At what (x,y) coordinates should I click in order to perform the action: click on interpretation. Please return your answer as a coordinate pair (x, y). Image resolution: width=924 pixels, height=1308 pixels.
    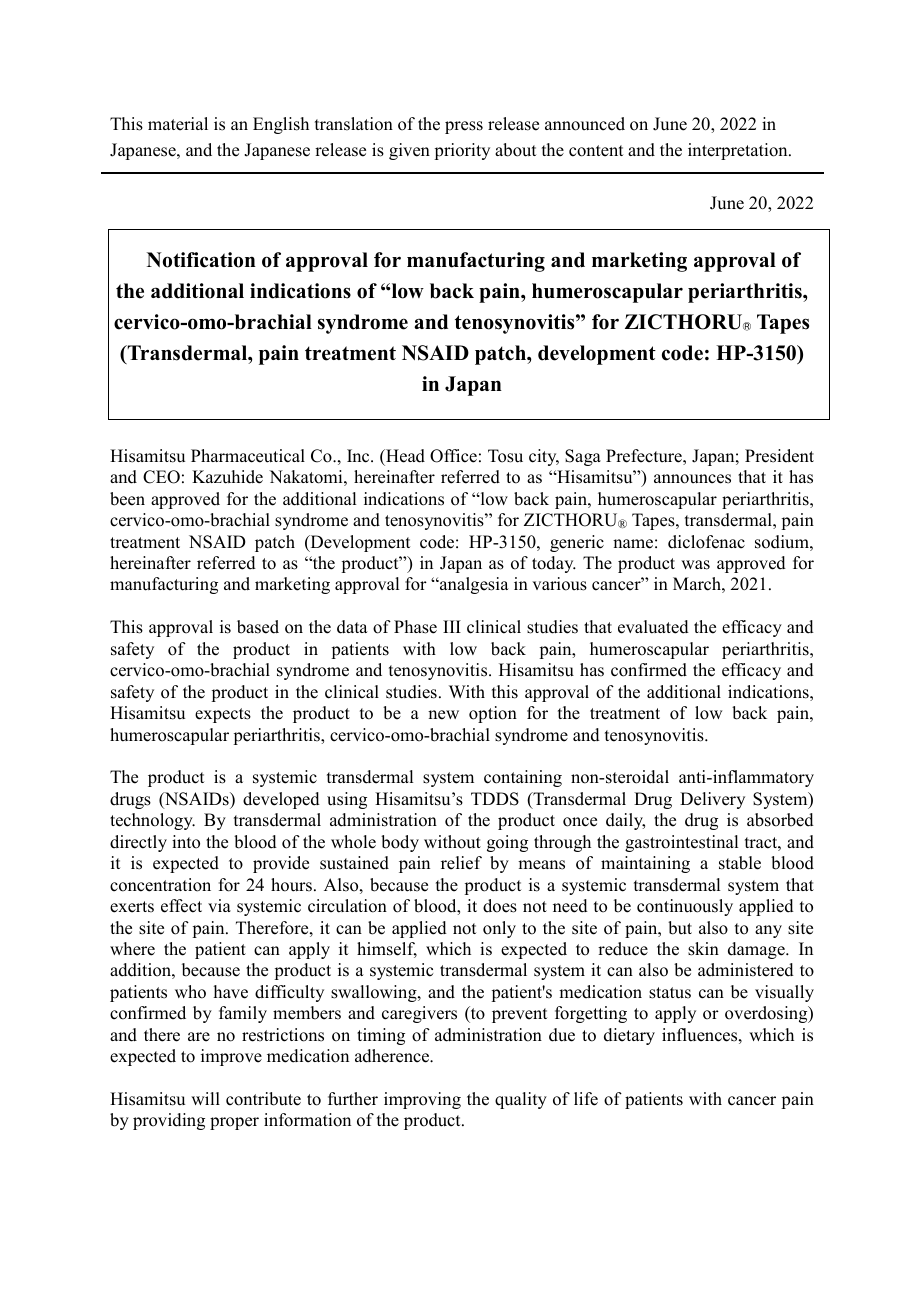
    Looking at the image, I should click on (739, 151).
